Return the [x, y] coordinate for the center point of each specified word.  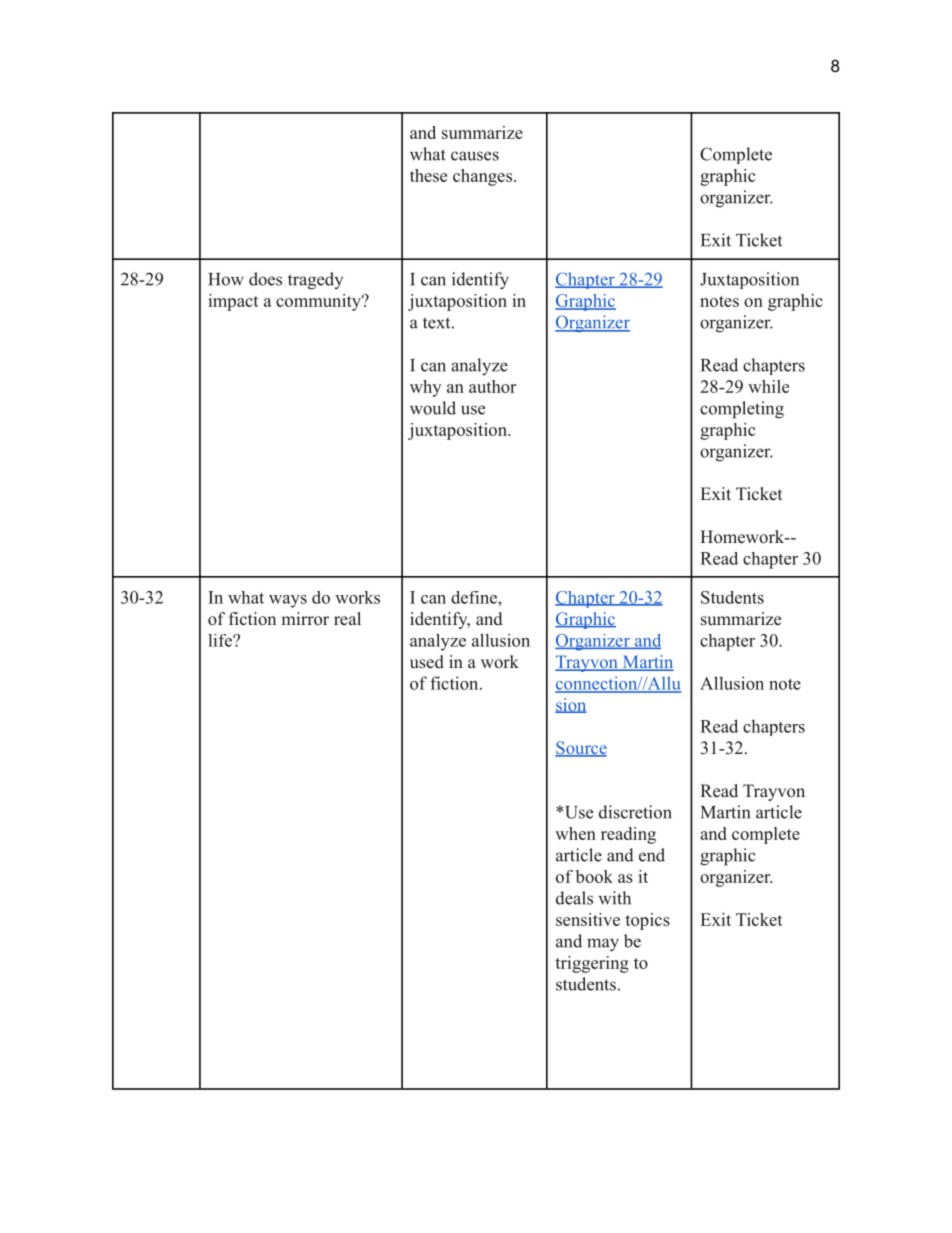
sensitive [588, 919]
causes [475, 156]
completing [742, 410]
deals [574, 898]
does [265, 279]
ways [288, 601]
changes [482, 177]
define [475, 597]
